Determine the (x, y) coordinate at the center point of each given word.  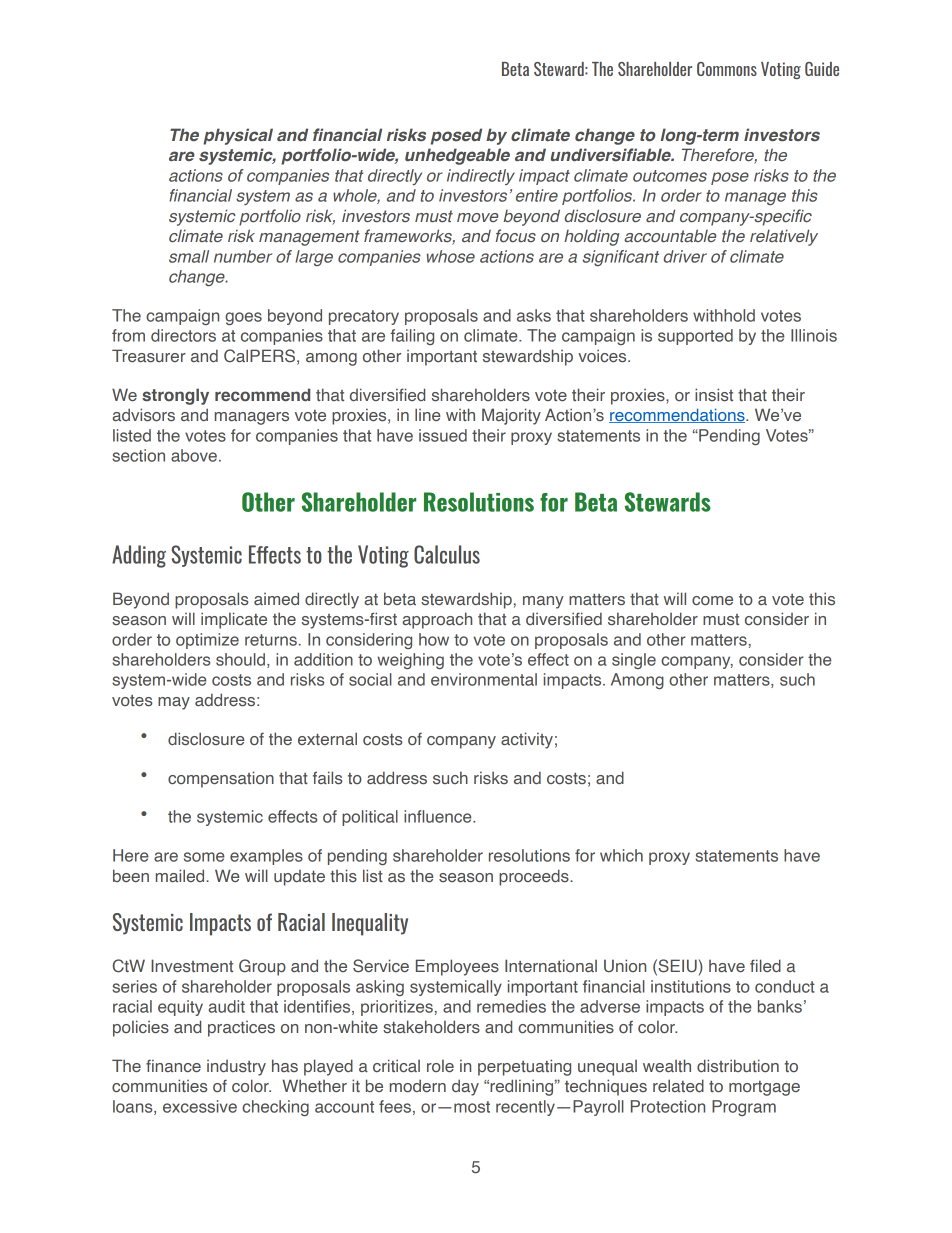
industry (236, 1068)
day (465, 1087)
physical (238, 136)
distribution (738, 1065)
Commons (727, 69)
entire (537, 195)
